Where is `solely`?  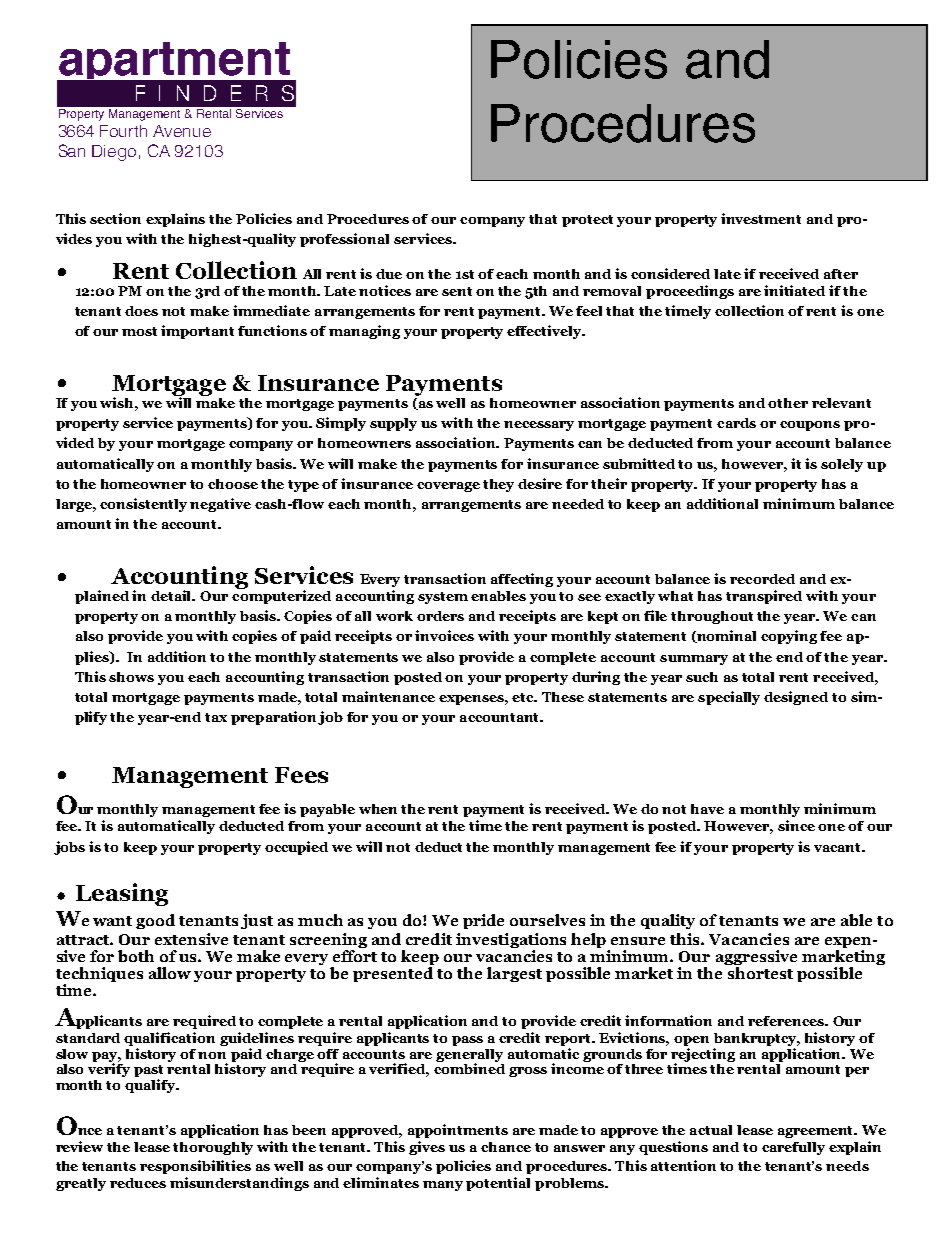 solely is located at coordinates (842, 465).
